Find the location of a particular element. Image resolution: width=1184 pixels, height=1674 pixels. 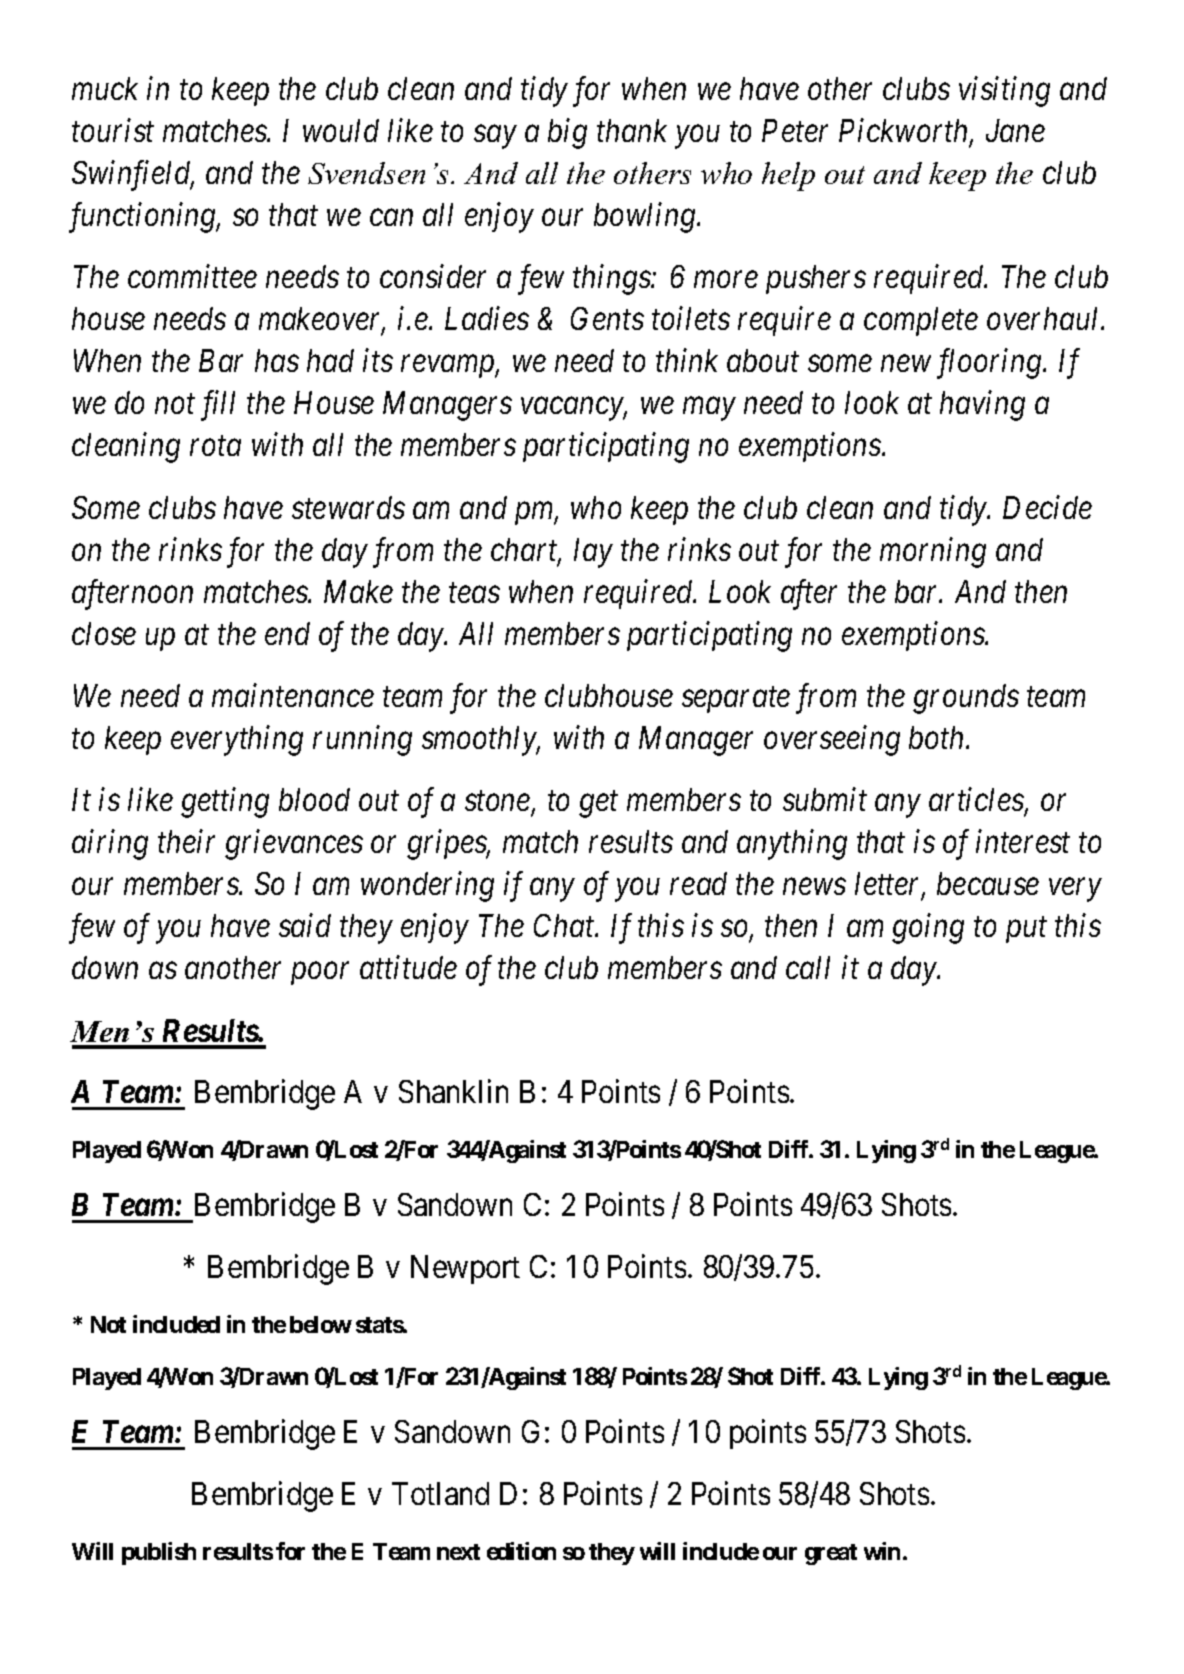

getting is located at coordinates (225, 803).
